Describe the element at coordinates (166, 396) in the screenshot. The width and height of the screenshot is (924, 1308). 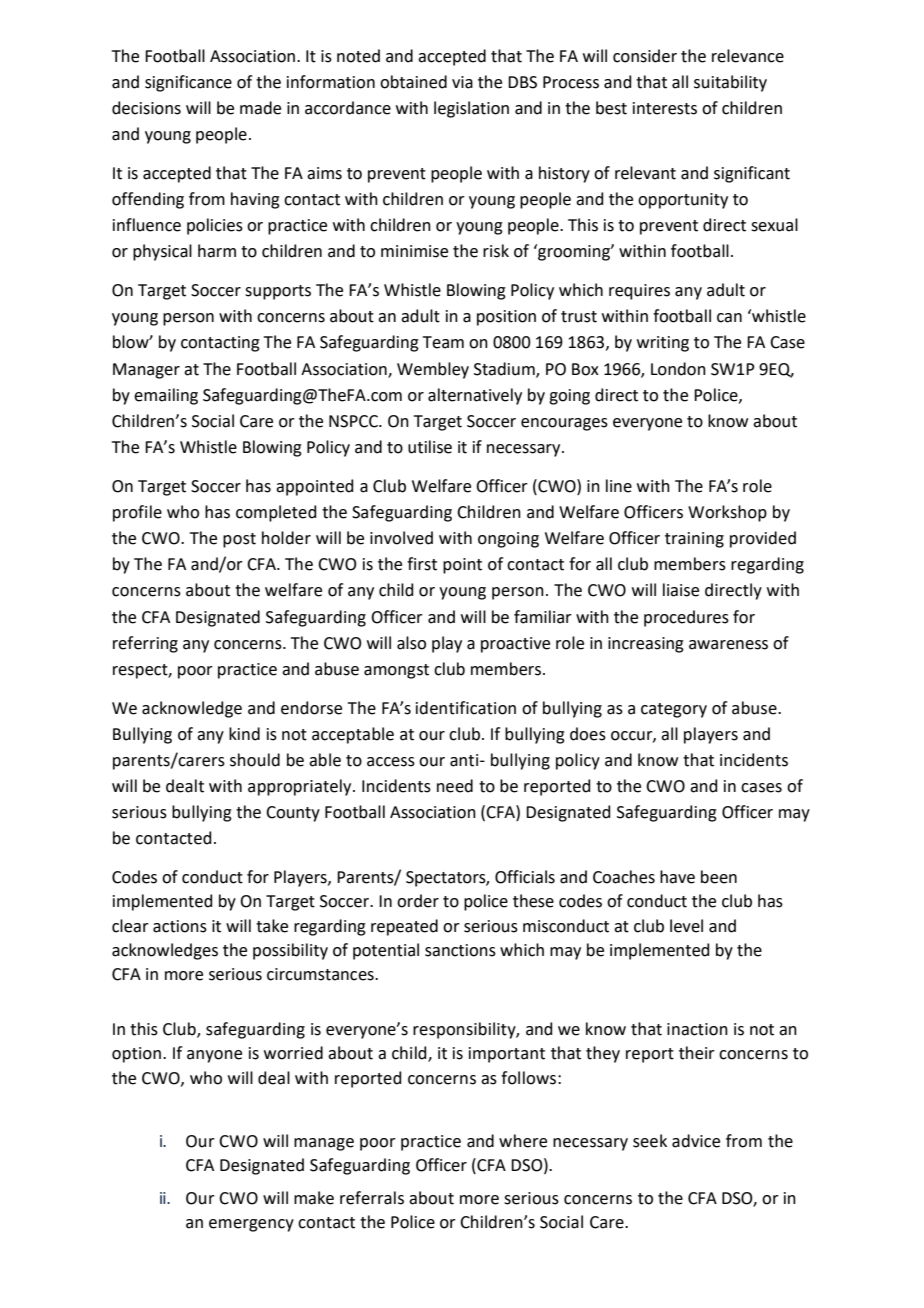
I see `emailing` at that location.
